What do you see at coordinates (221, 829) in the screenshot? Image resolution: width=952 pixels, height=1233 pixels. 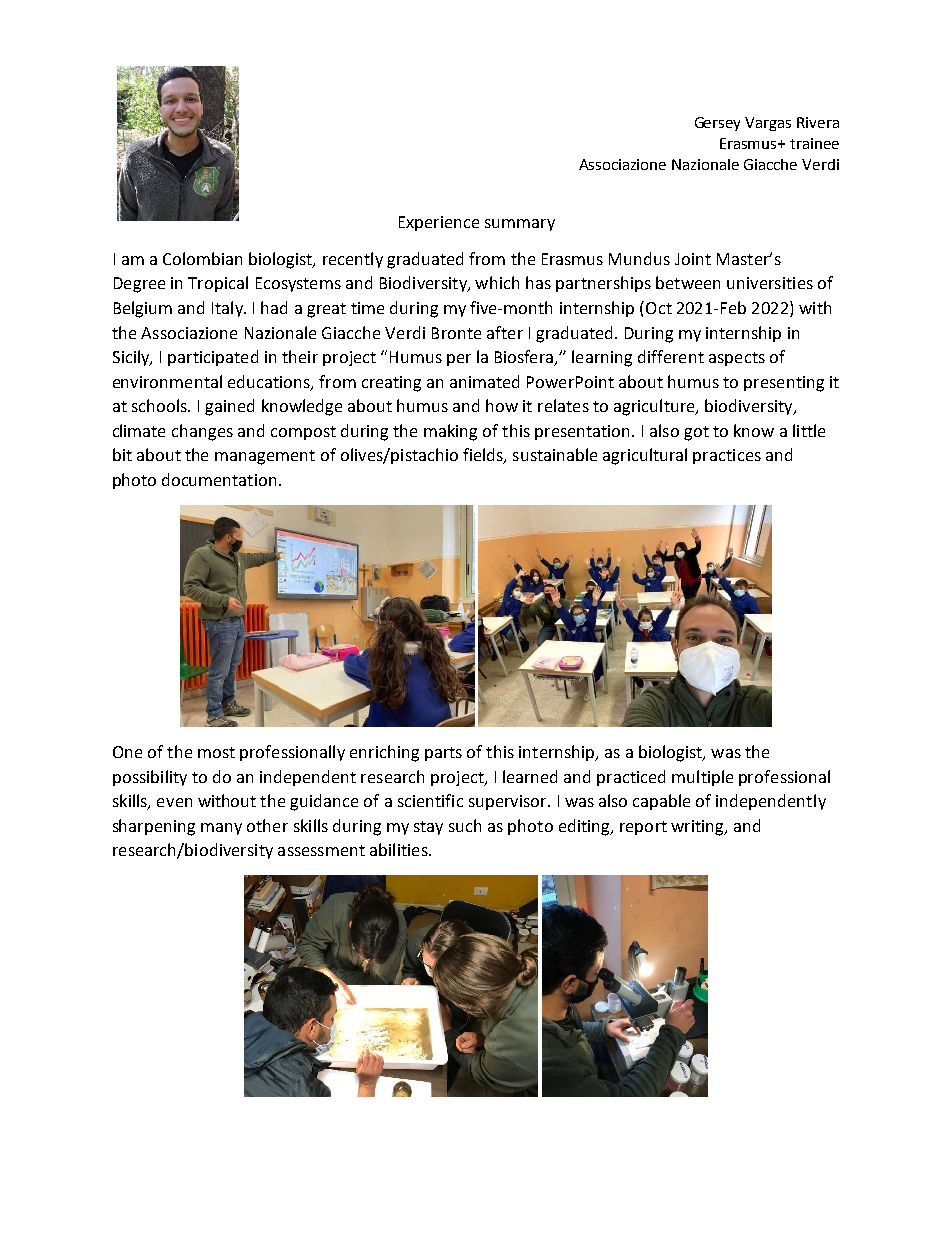 I see `many` at bounding box center [221, 829].
